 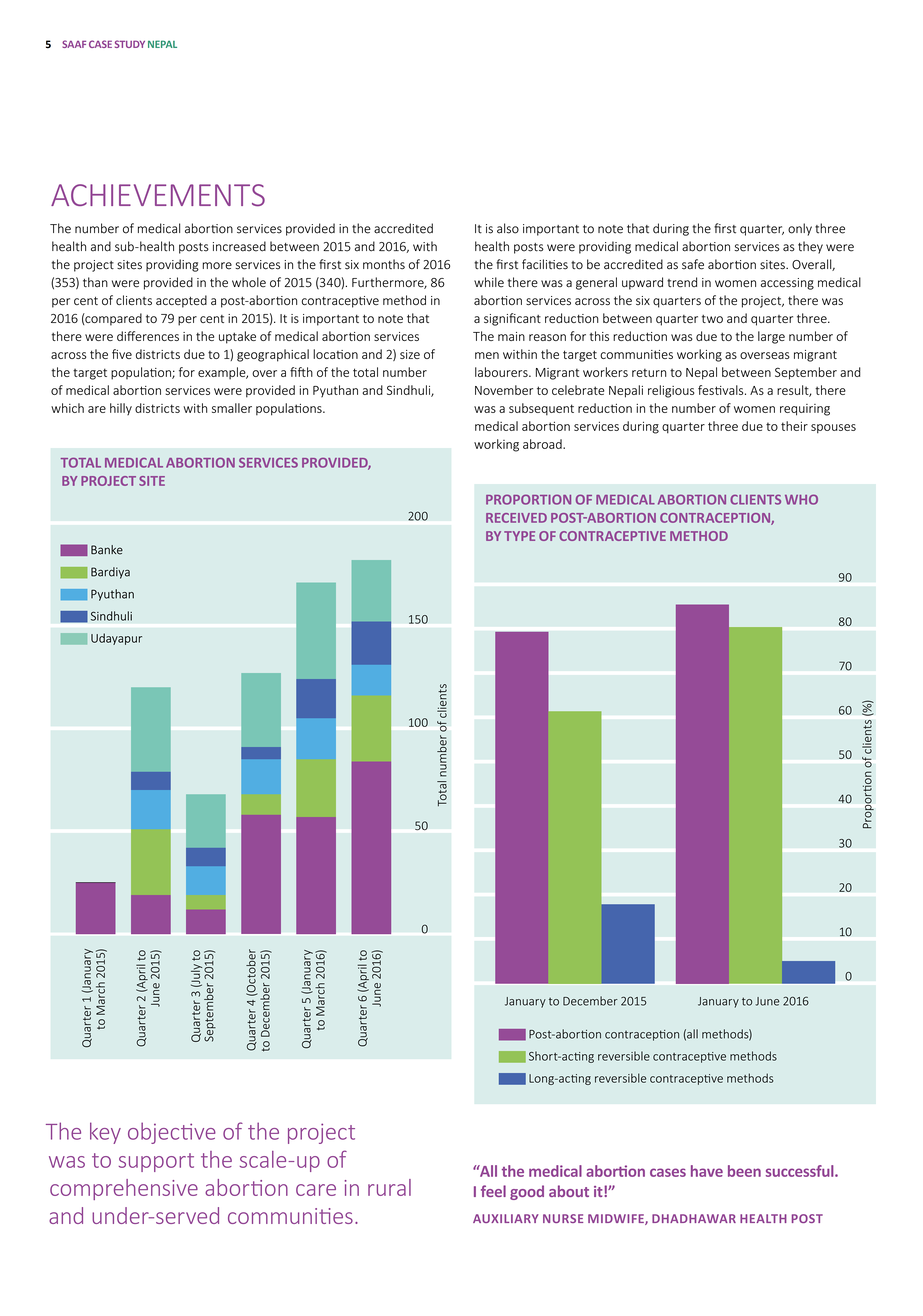 What do you see at coordinates (493, 1191) in the image?
I see `feel` at bounding box center [493, 1191].
